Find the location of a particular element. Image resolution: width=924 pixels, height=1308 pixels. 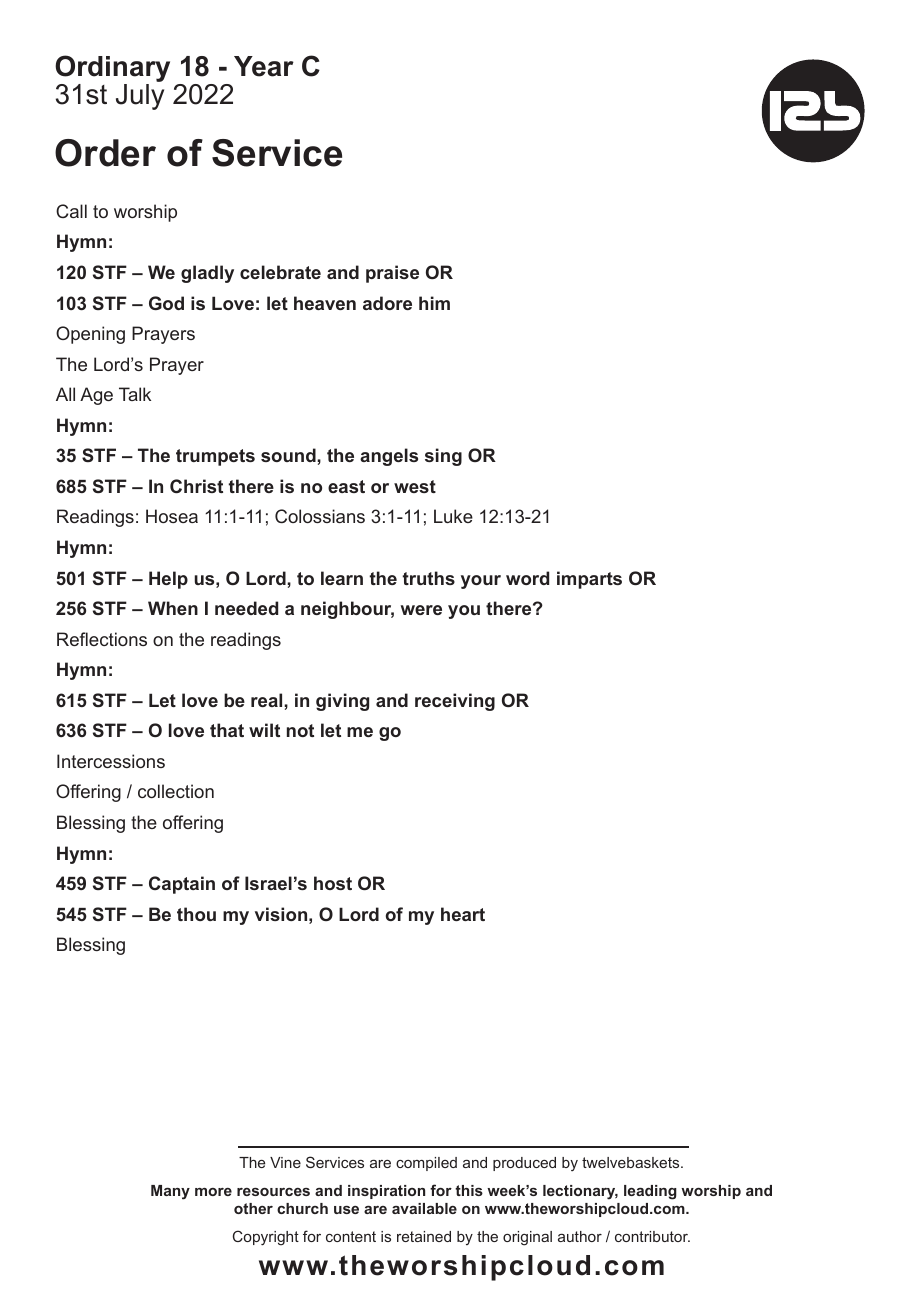

Year is located at coordinates (264, 66).
